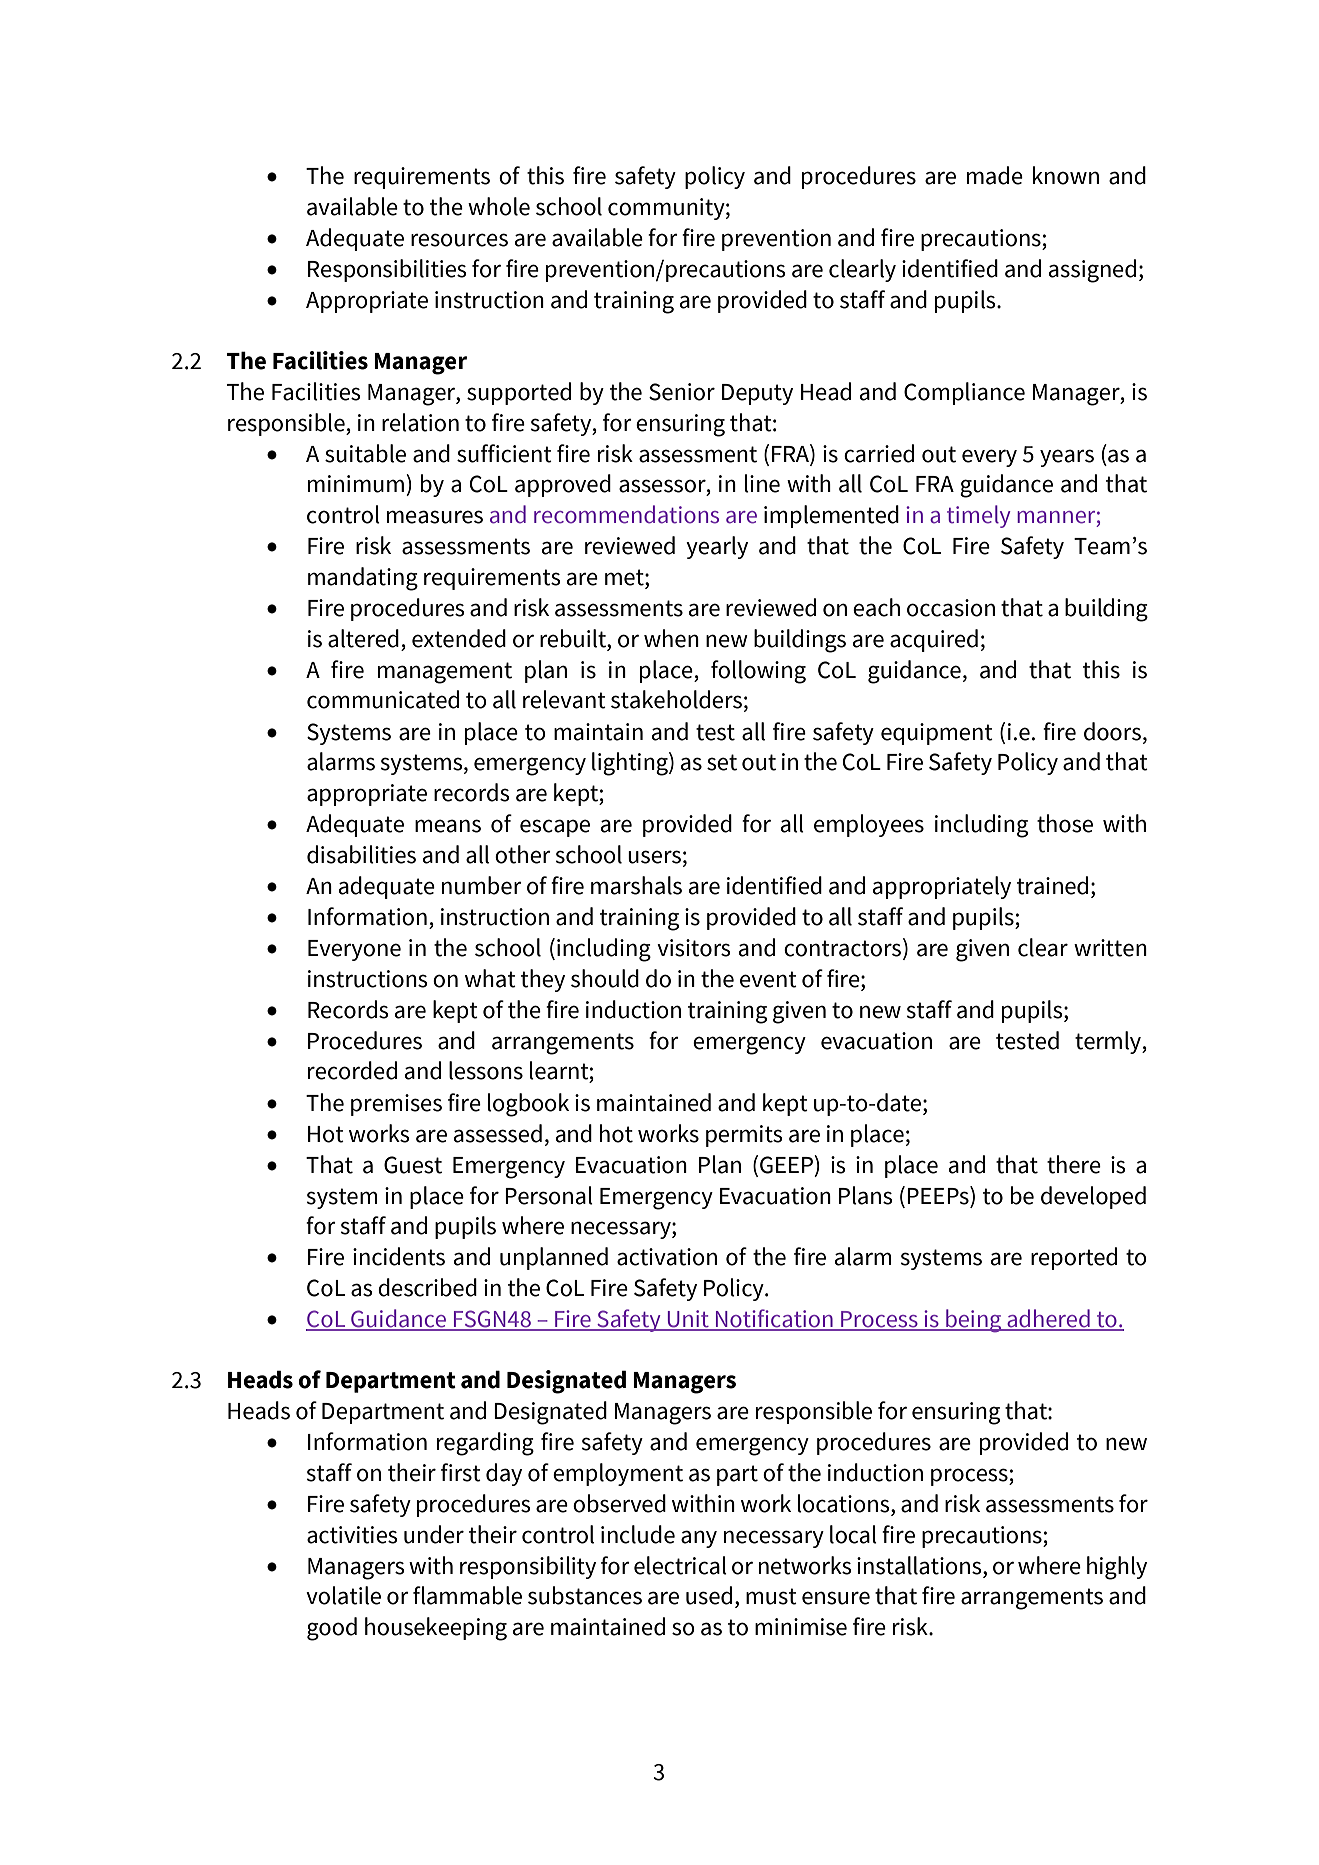  What do you see at coordinates (682, 392) in the screenshot?
I see `Senior` at bounding box center [682, 392].
